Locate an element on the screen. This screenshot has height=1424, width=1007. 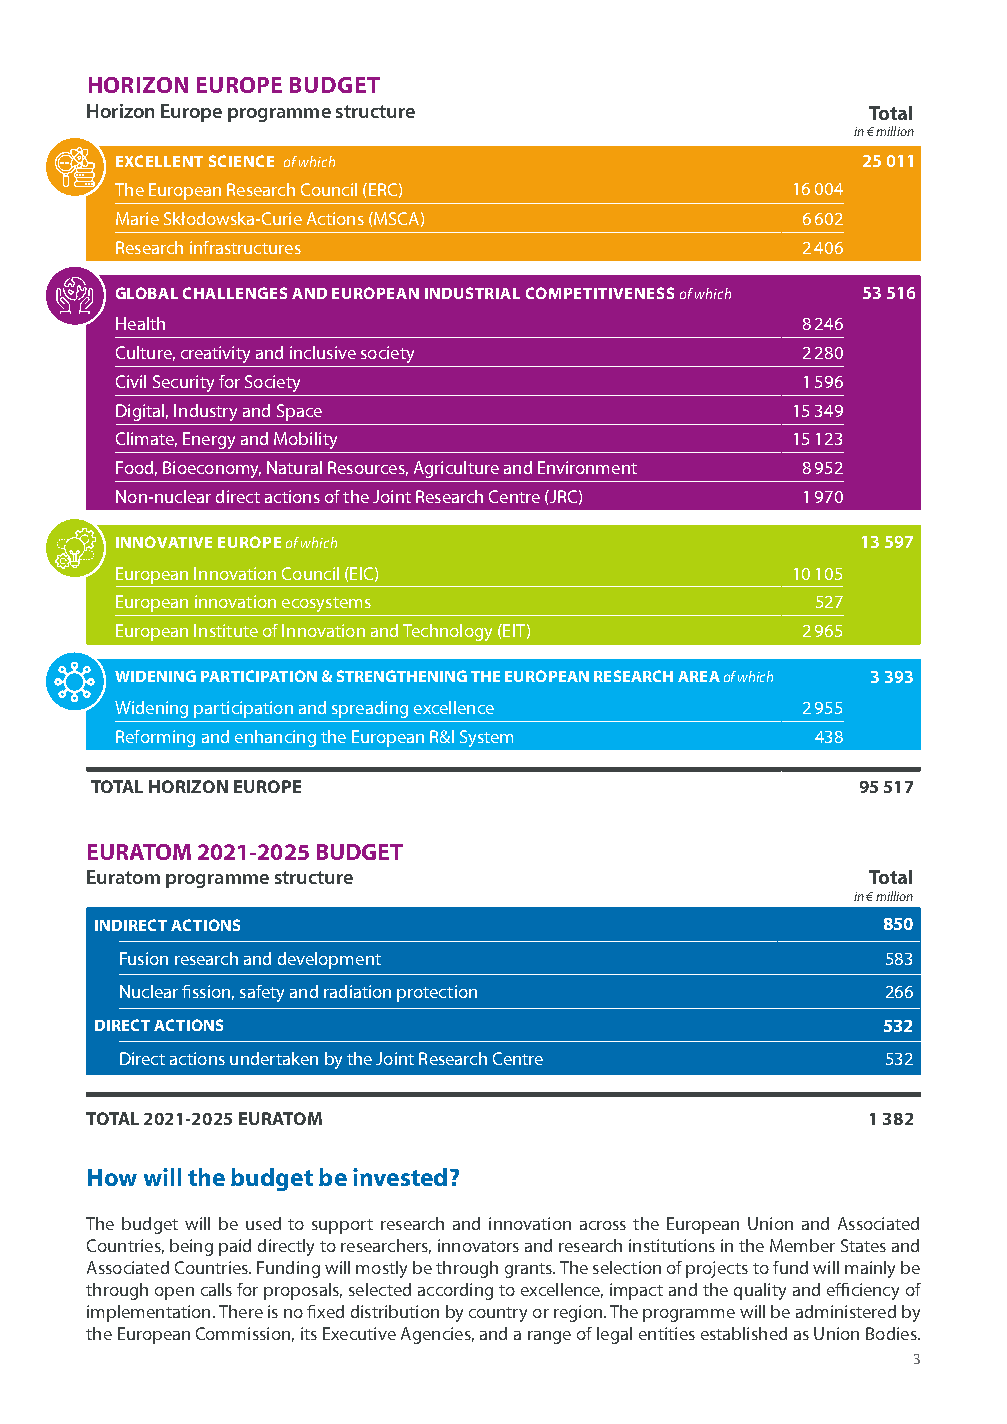
SCIENCE is located at coordinates (241, 161).
